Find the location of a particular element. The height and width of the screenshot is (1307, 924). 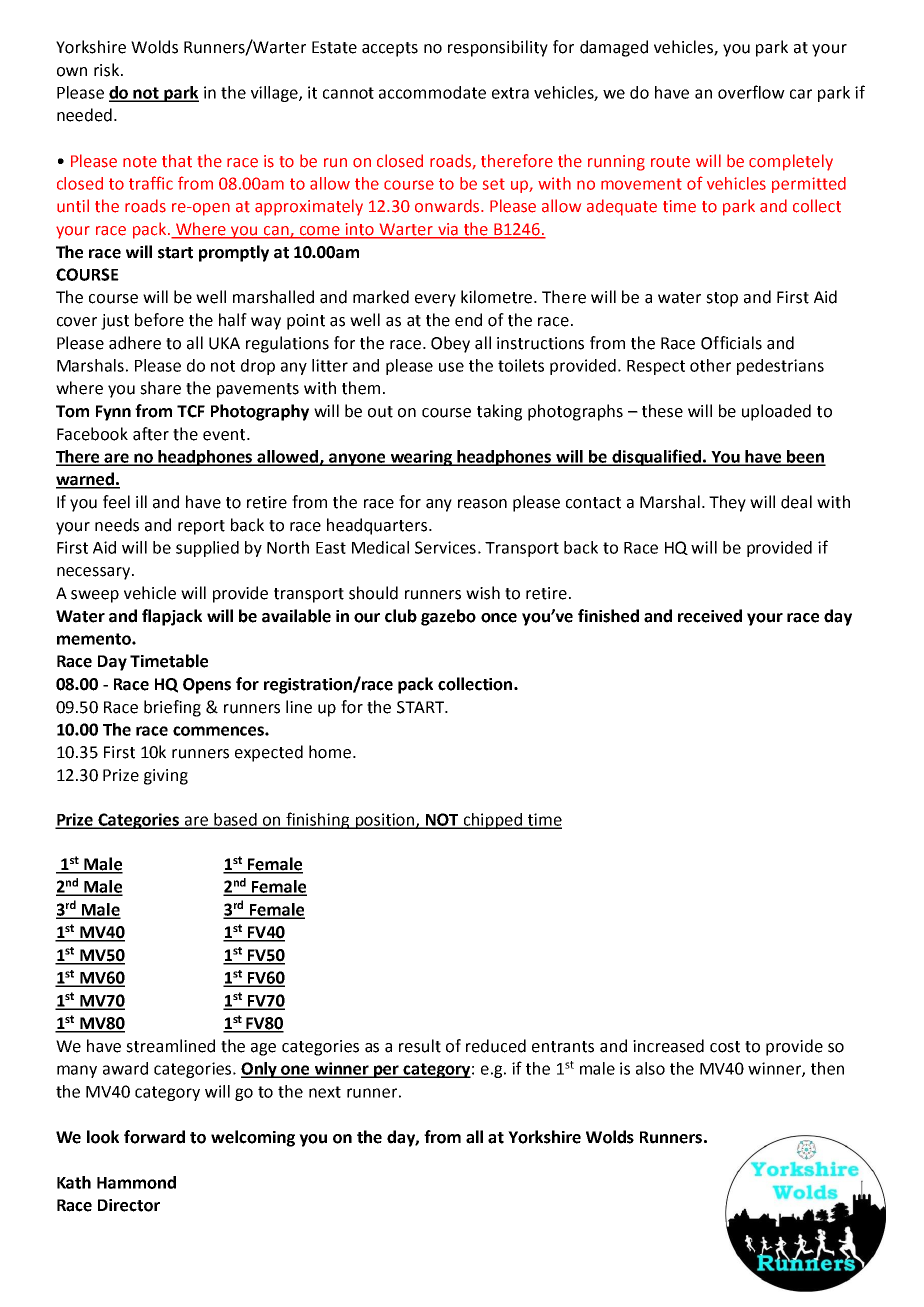

uploaded is located at coordinates (776, 412).
